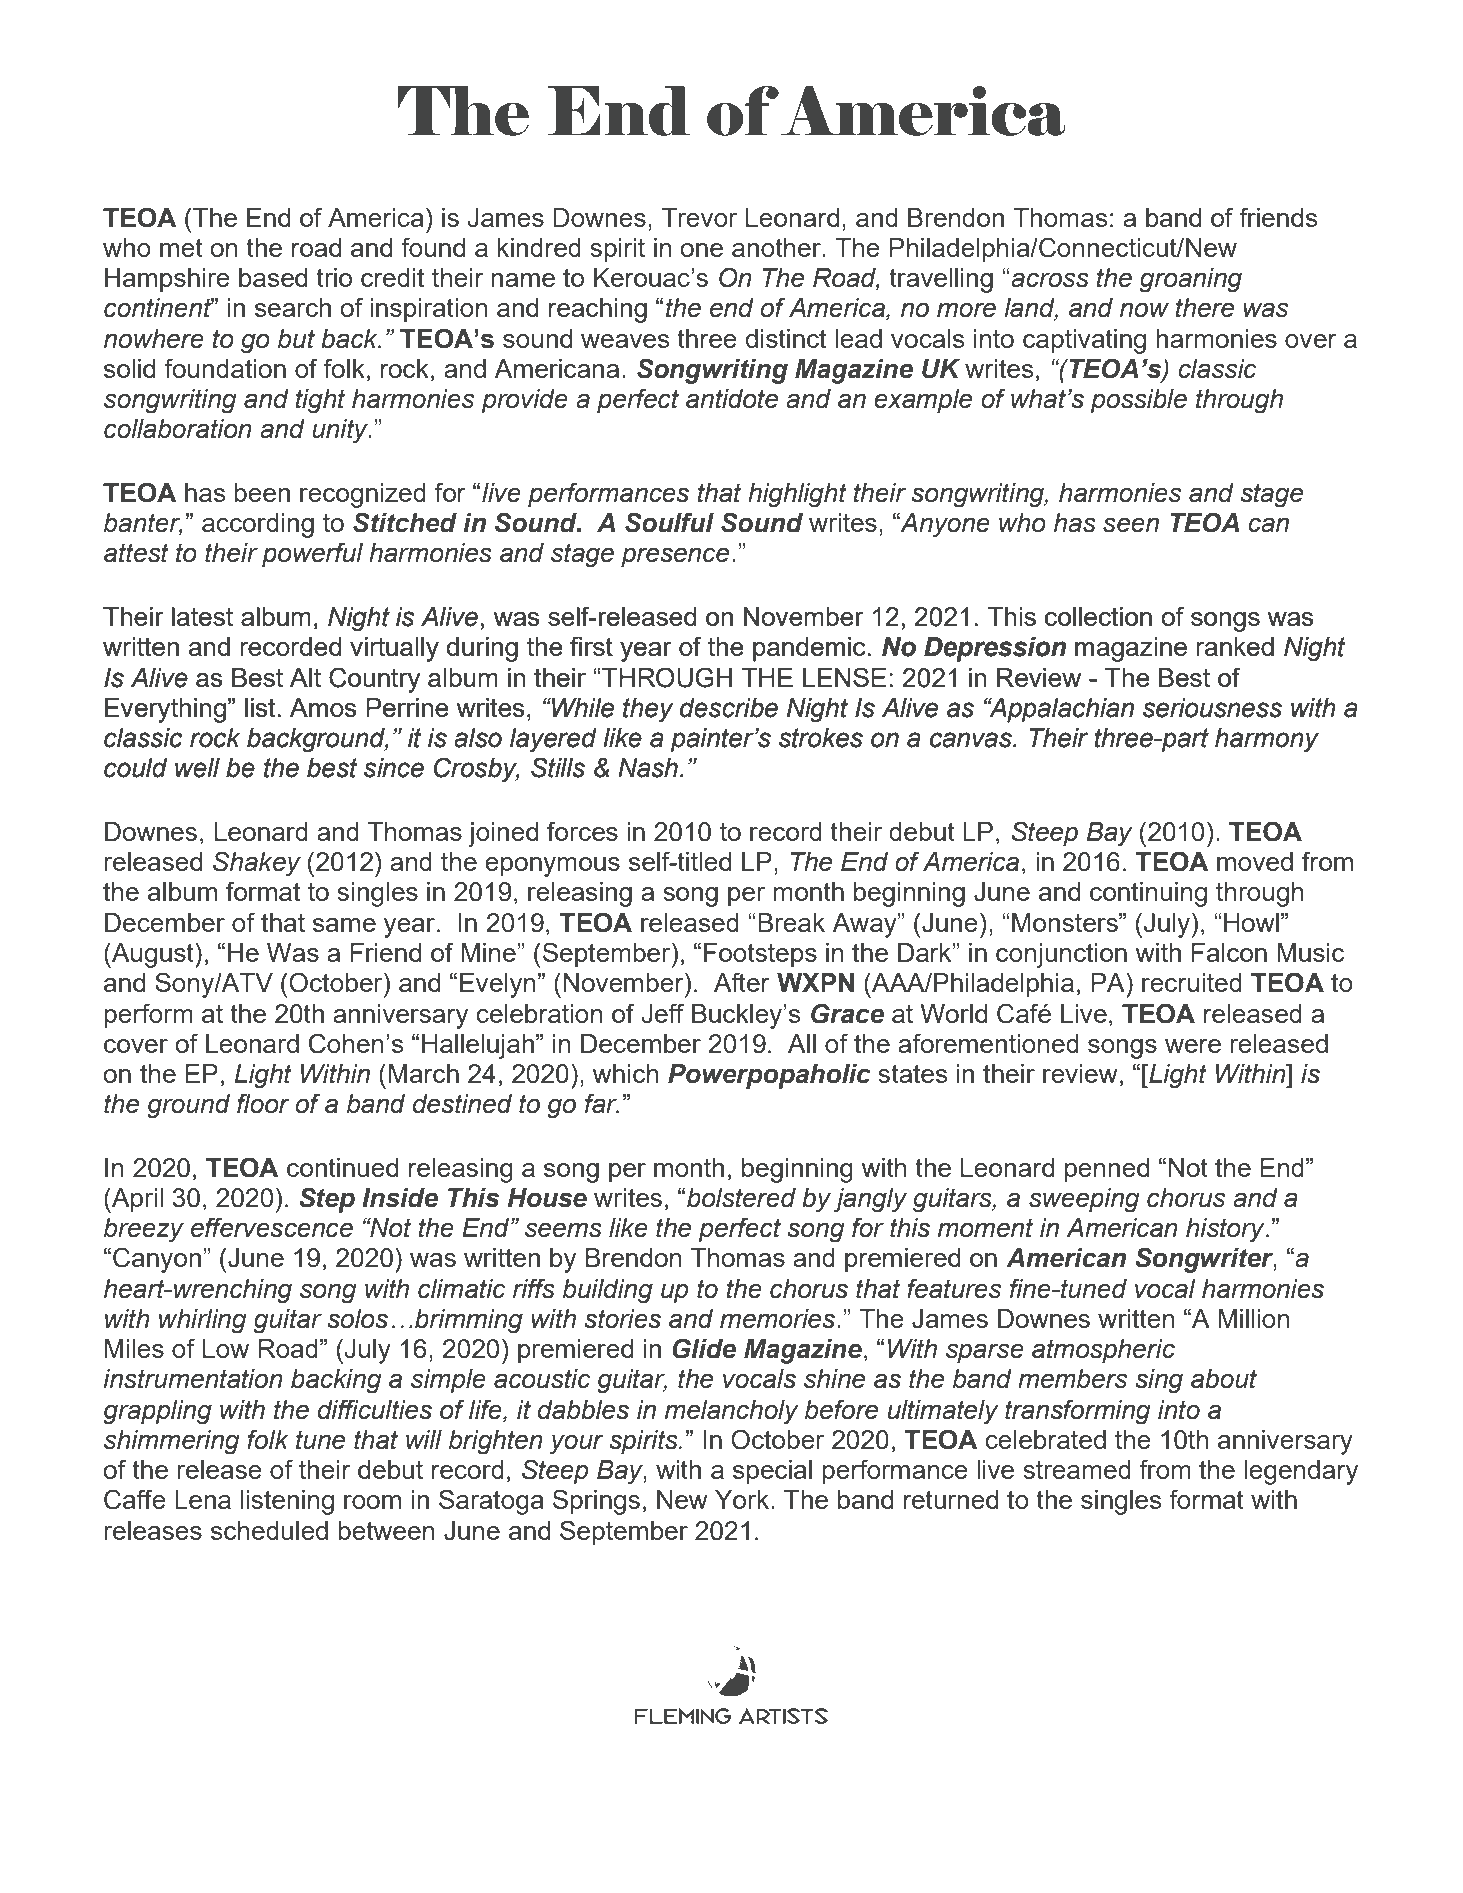 This page has height=1893, width=1463. Describe the element at coordinates (777, 247) in the page. I see `another` at that location.
